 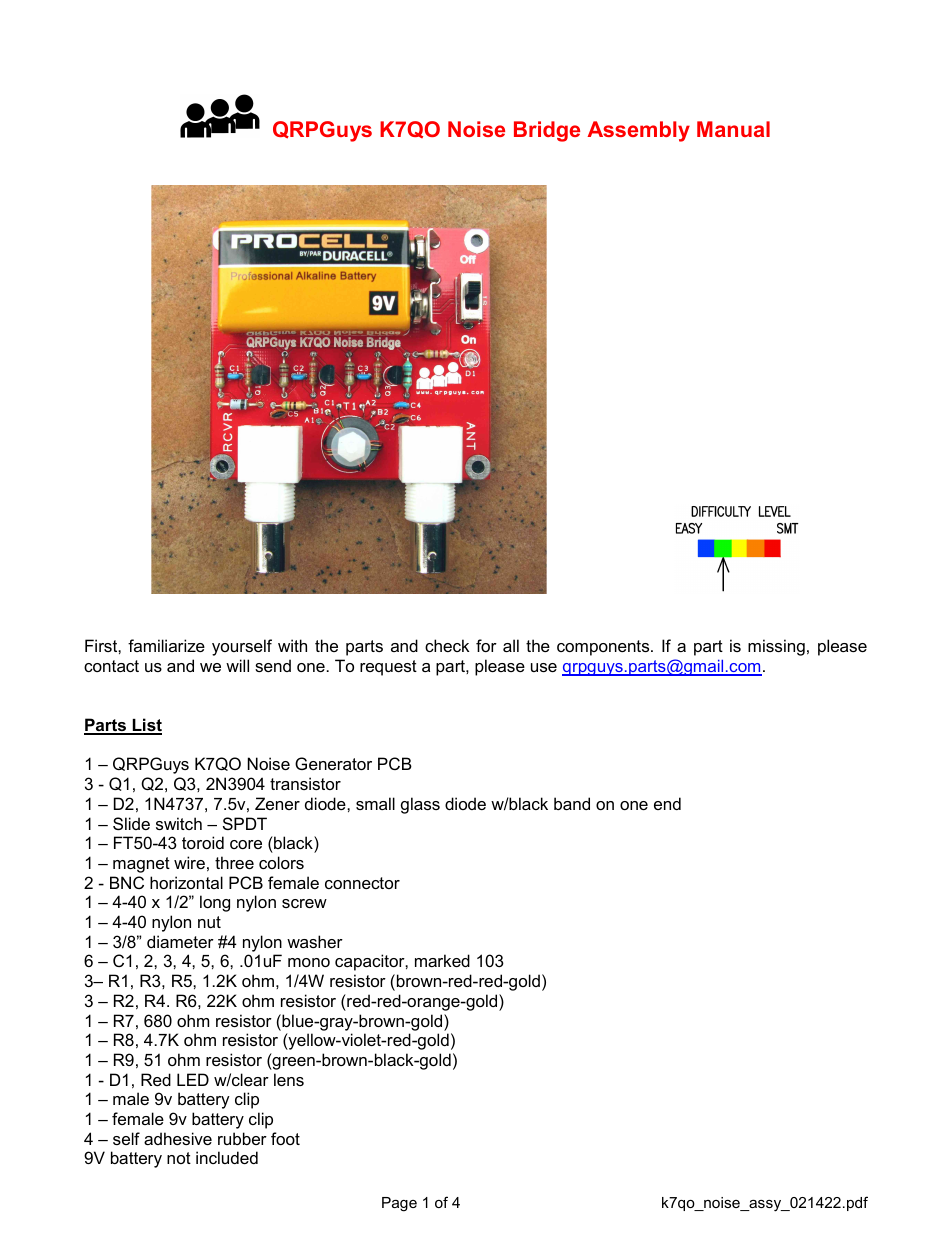 I want to click on check, so click(x=447, y=645).
